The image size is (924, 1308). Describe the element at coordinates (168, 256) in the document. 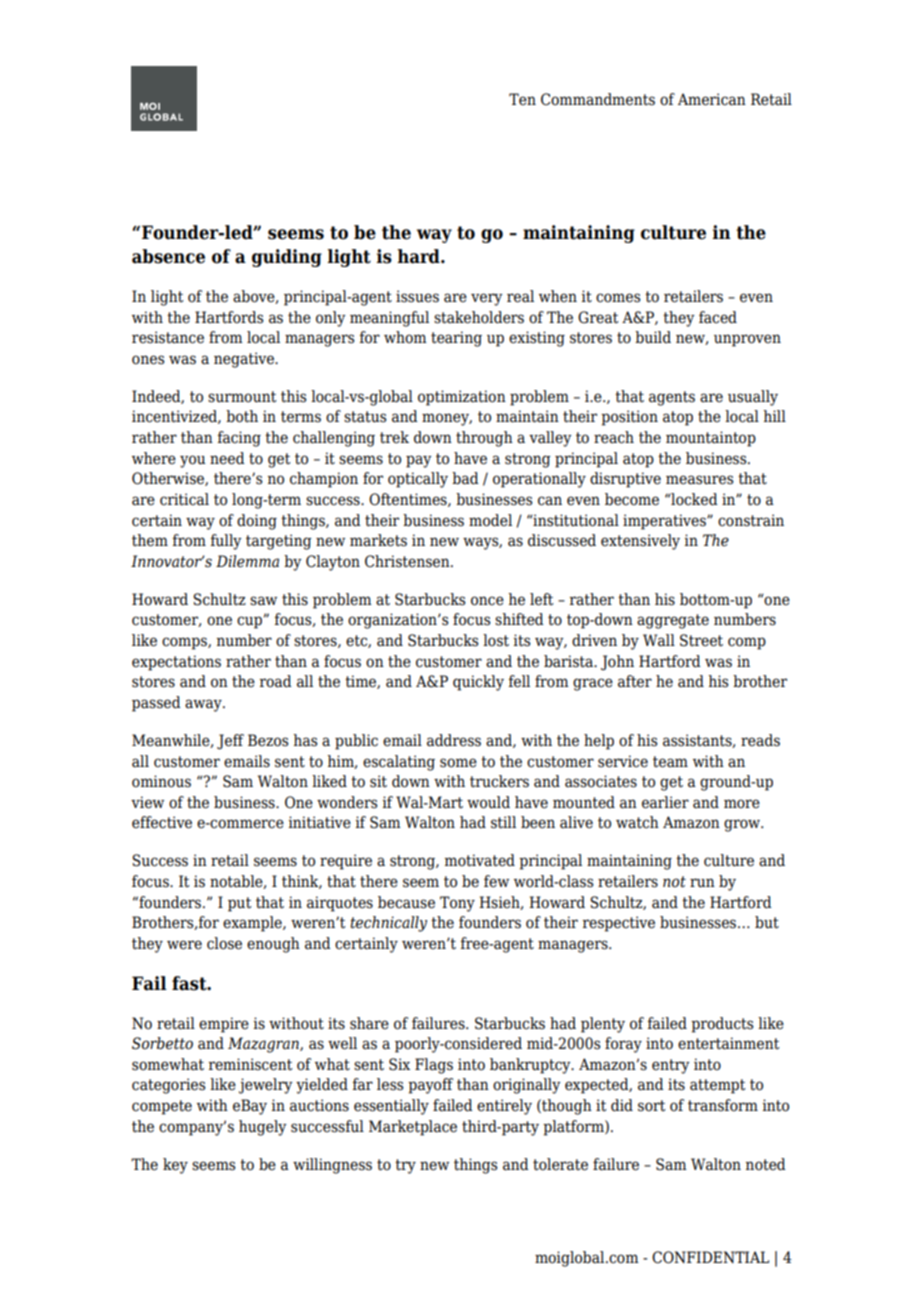

I see `absence` at that location.
